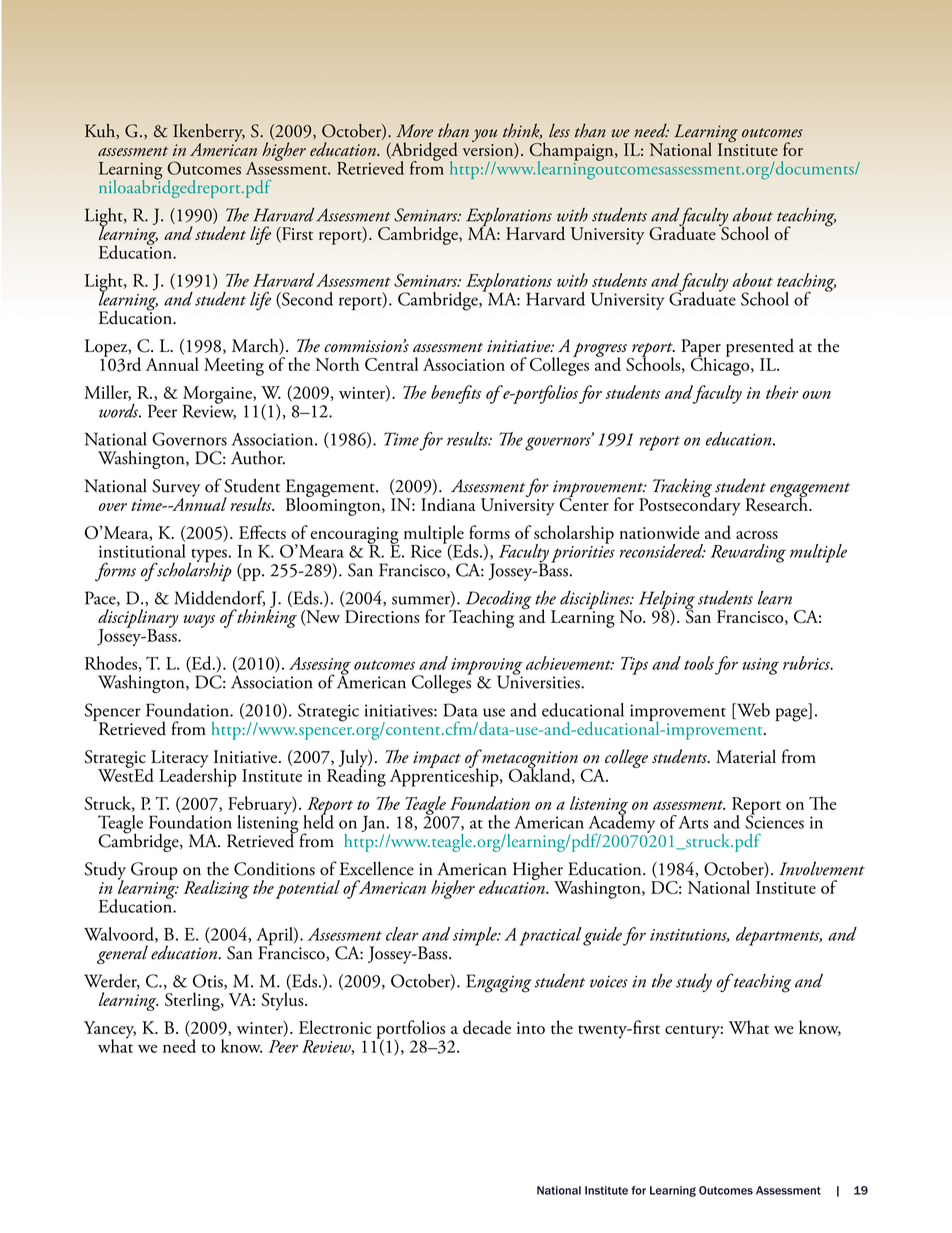 The height and width of the screenshot is (1233, 952). What do you see at coordinates (374, 824) in the screenshot?
I see `Jan` at bounding box center [374, 824].
